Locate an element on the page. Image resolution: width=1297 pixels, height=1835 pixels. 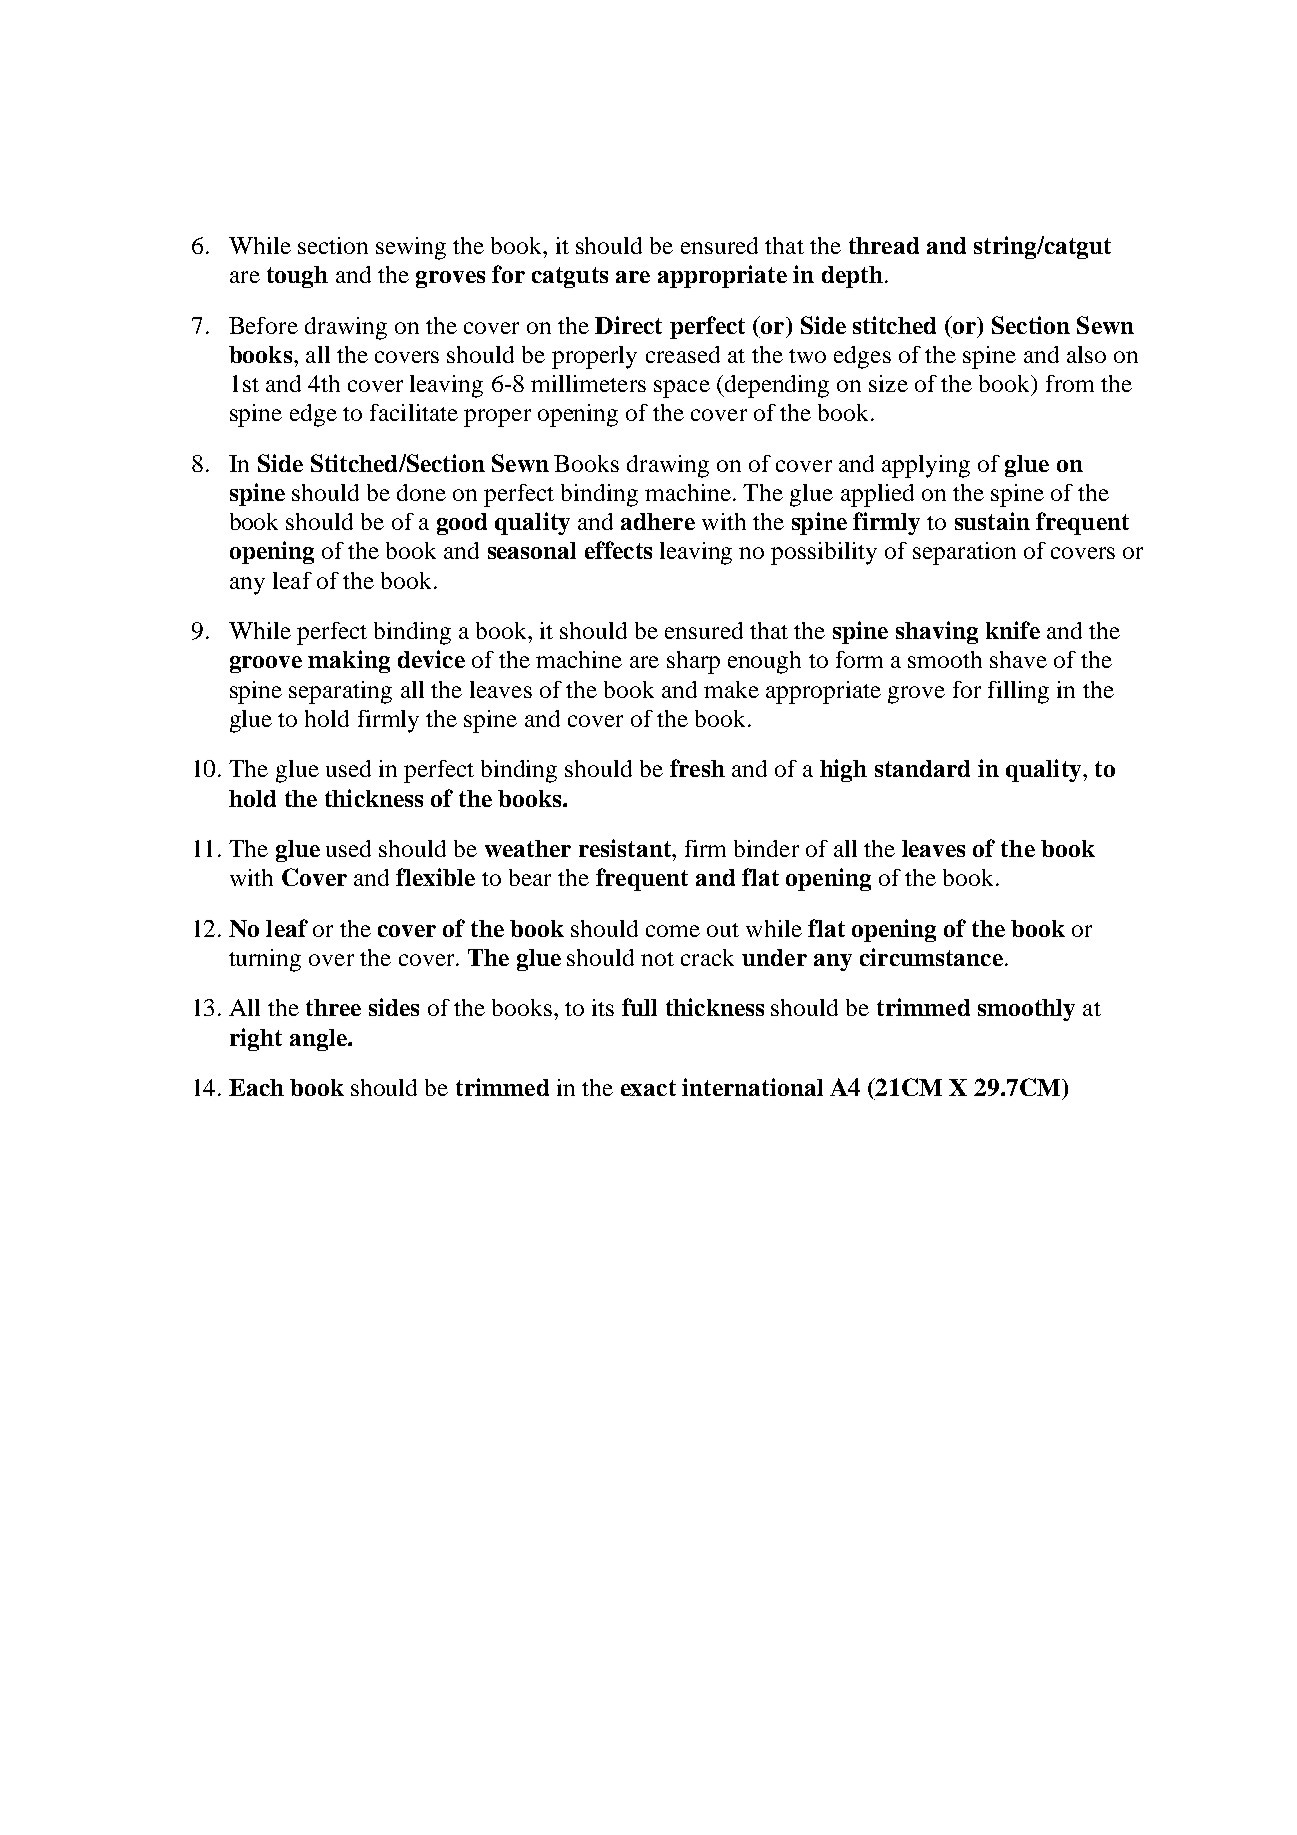
sharp is located at coordinates (693, 662).
